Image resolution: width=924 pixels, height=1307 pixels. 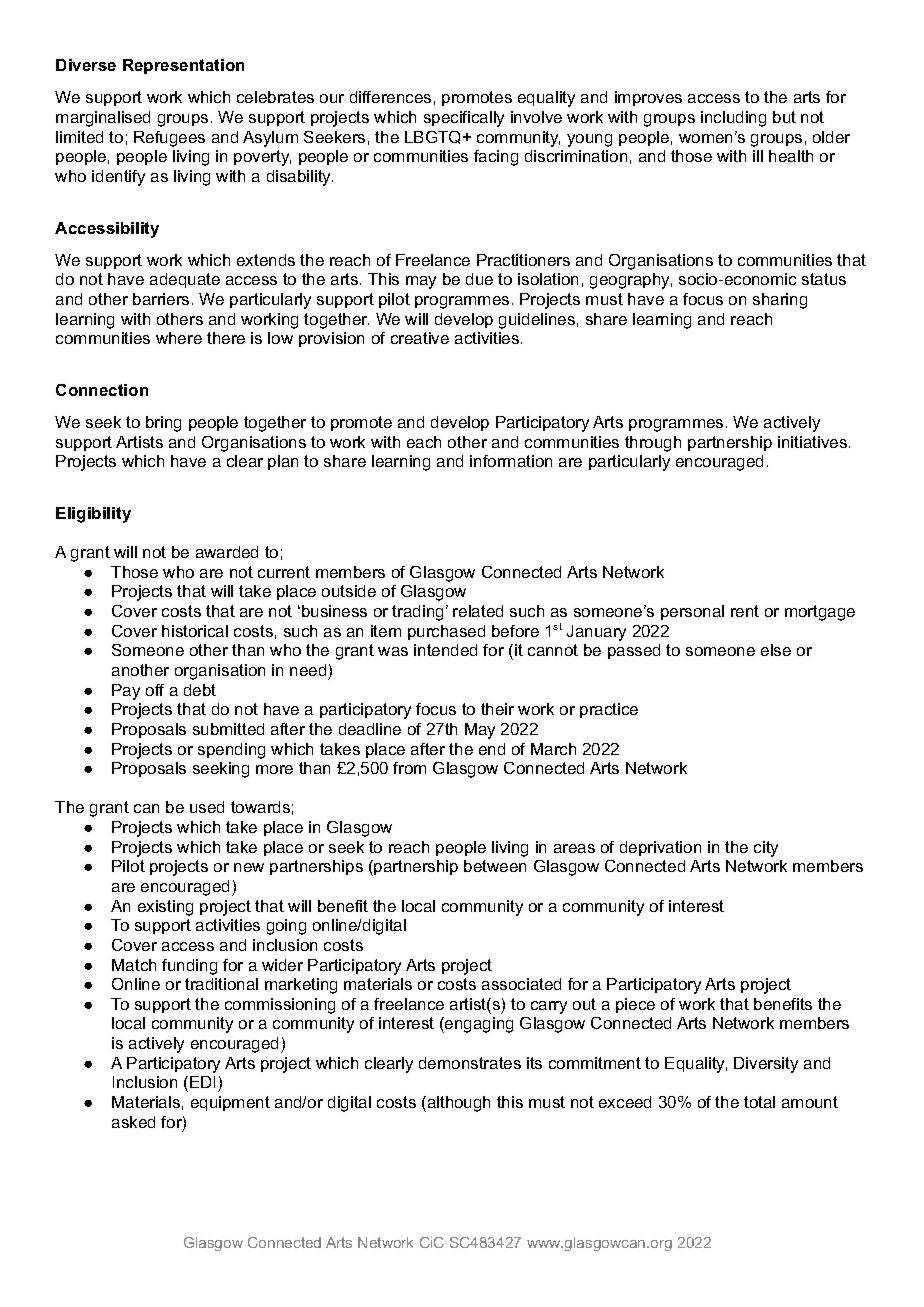 What do you see at coordinates (766, 849) in the document?
I see `city` at bounding box center [766, 849].
